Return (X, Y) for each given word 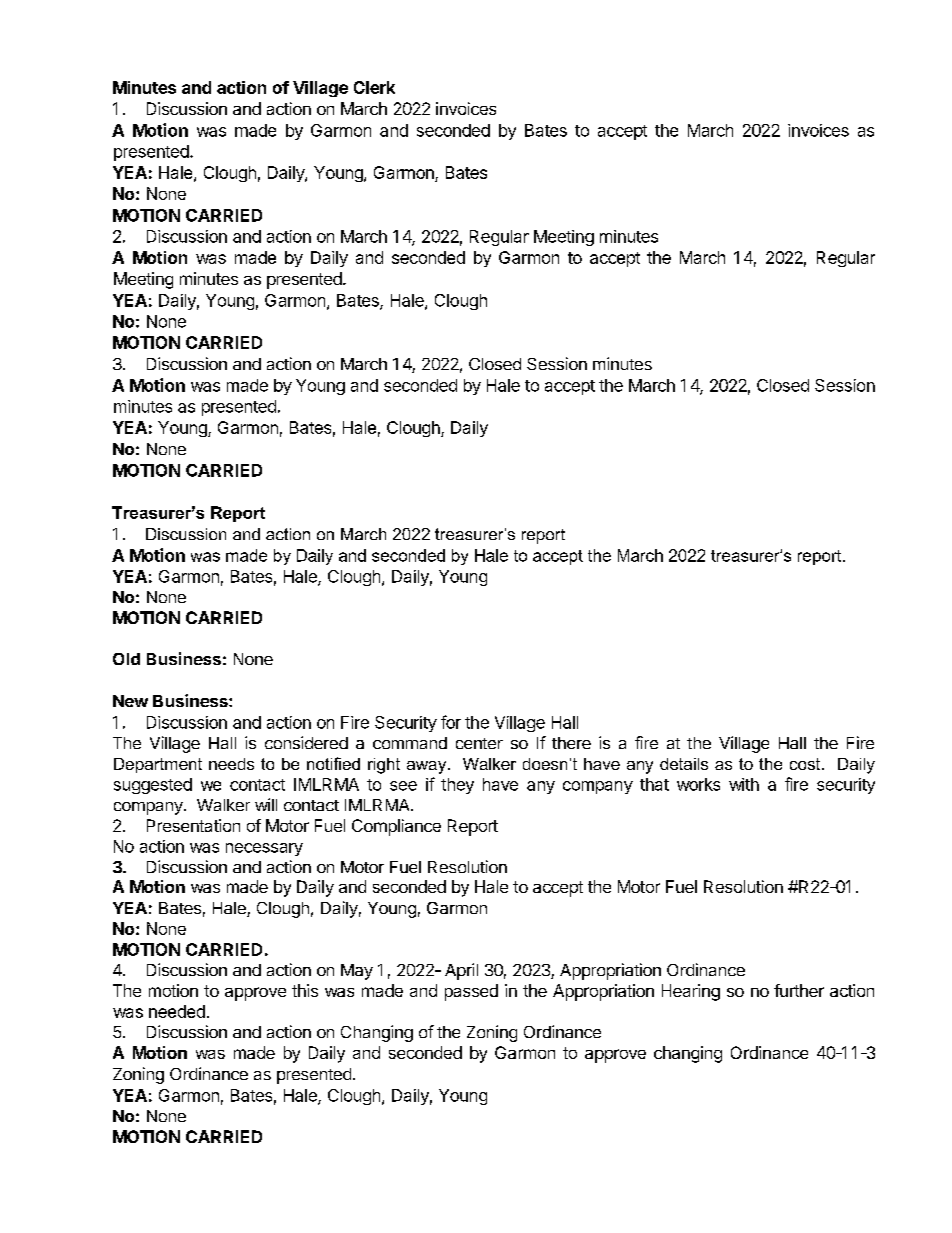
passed (471, 992)
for (451, 722)
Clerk (374, 87)
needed (177, 1011)
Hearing (691, 992)
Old (126, 659)
